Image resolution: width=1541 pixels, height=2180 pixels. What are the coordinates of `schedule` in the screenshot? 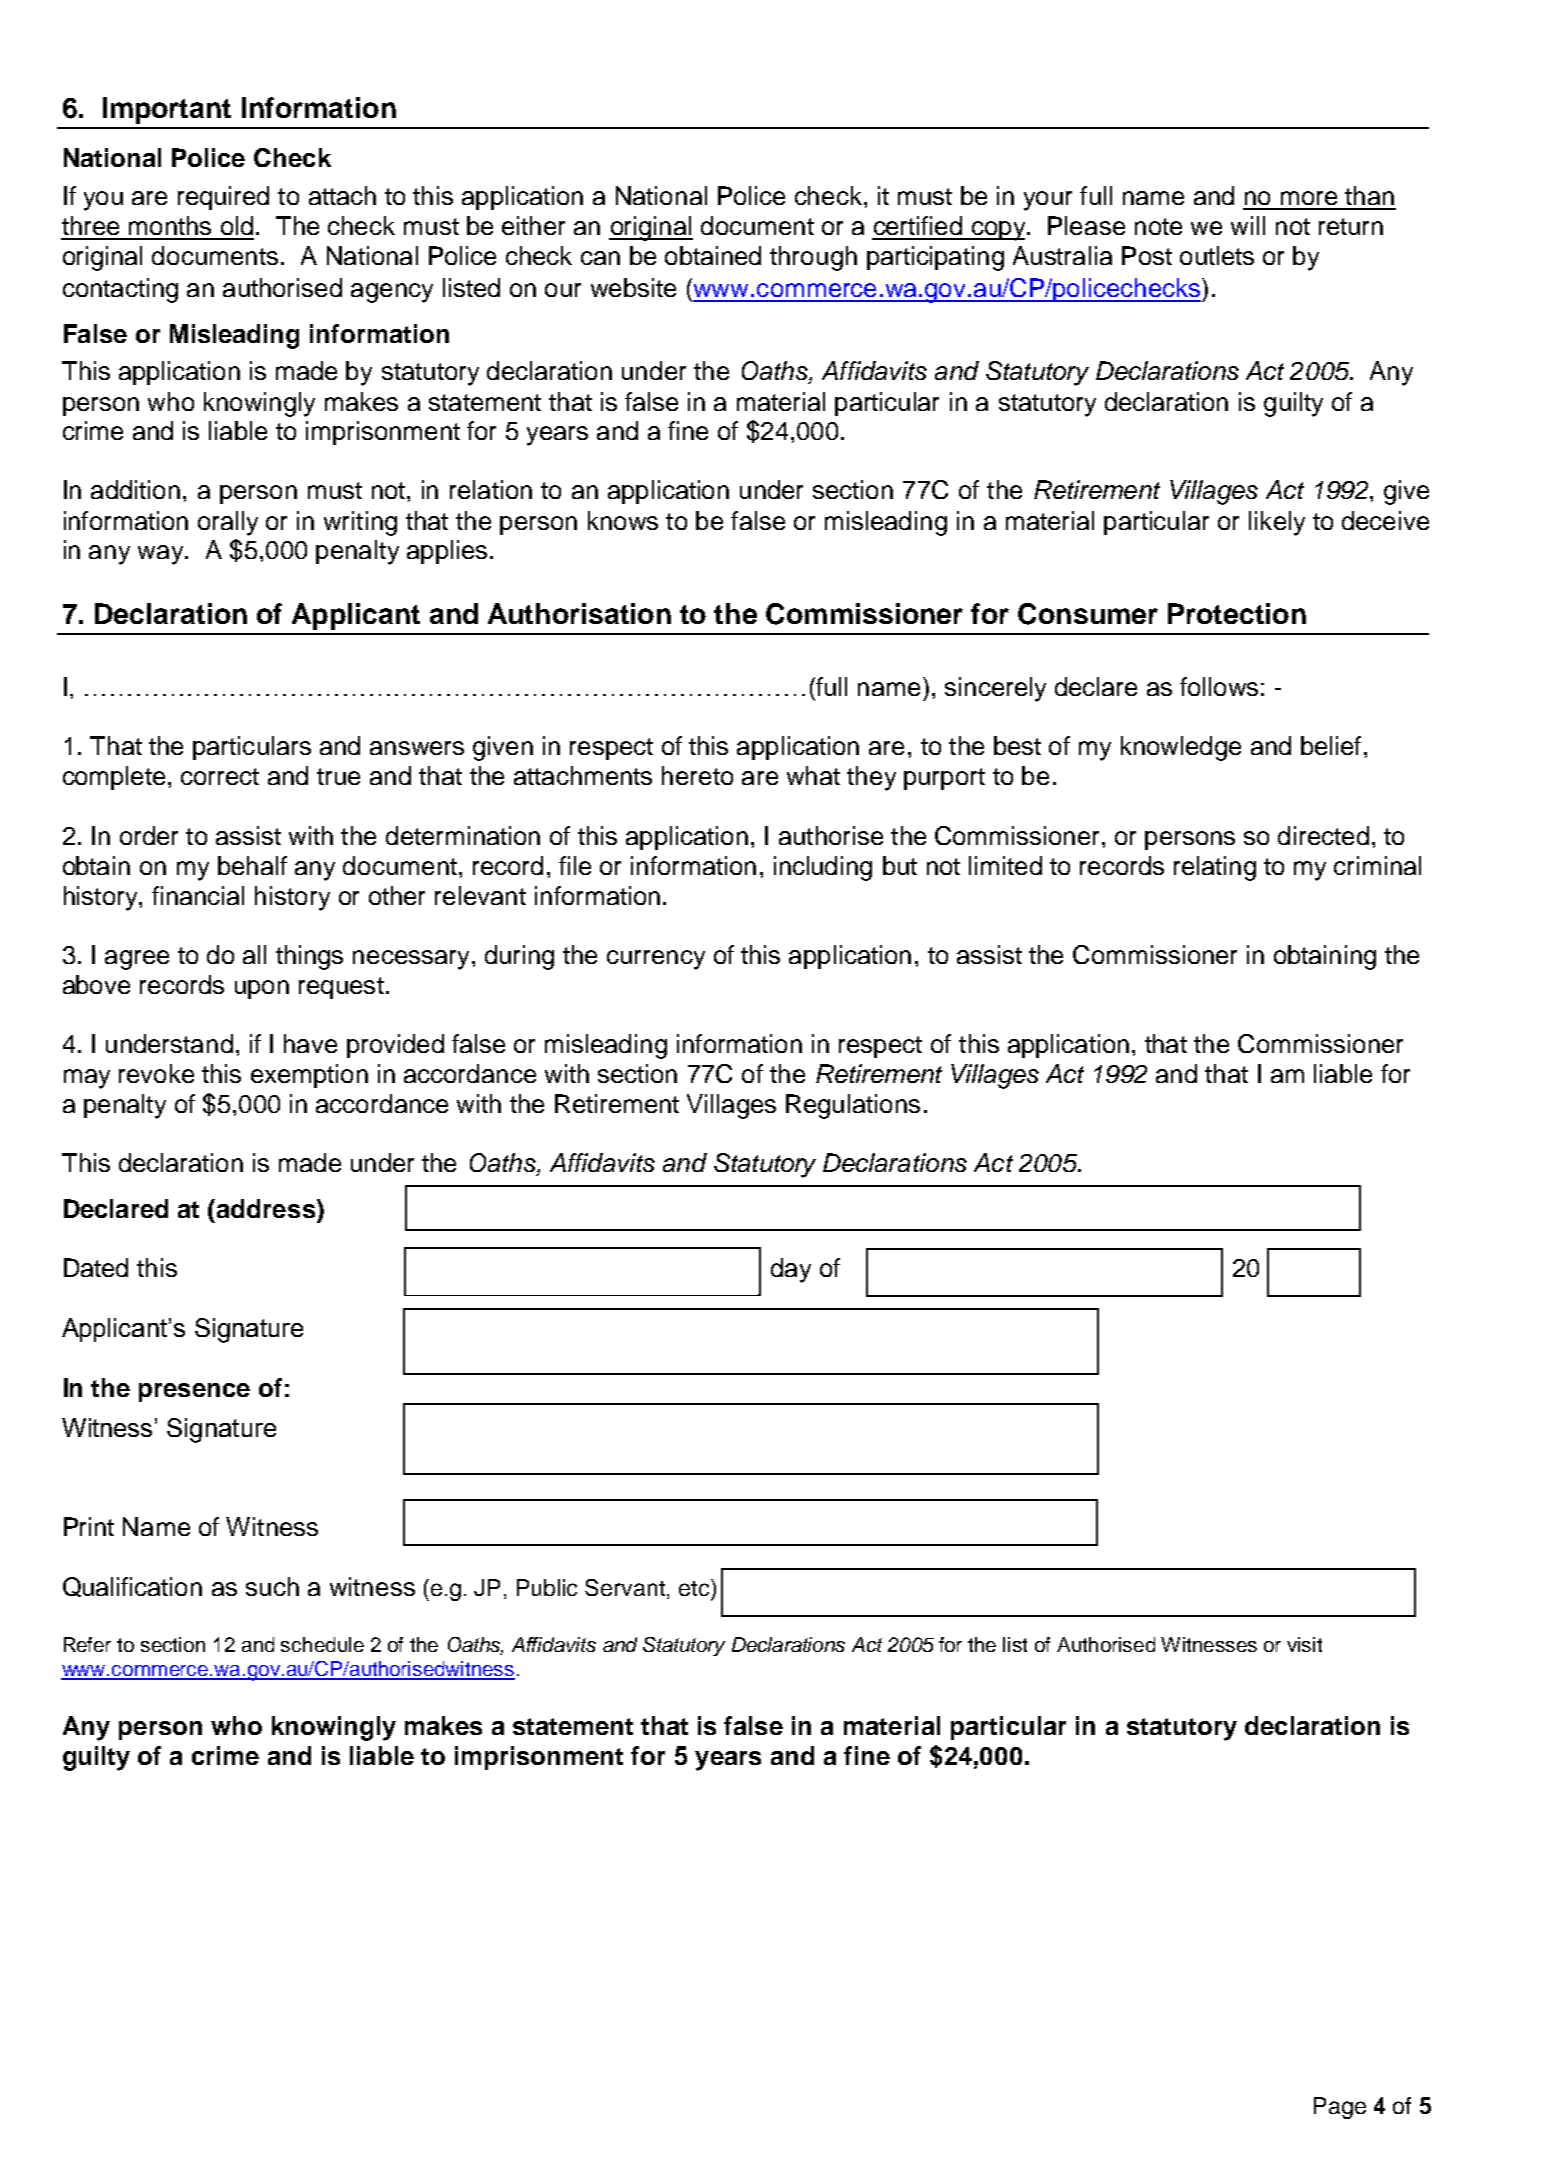 It's located at (322, 1644).
